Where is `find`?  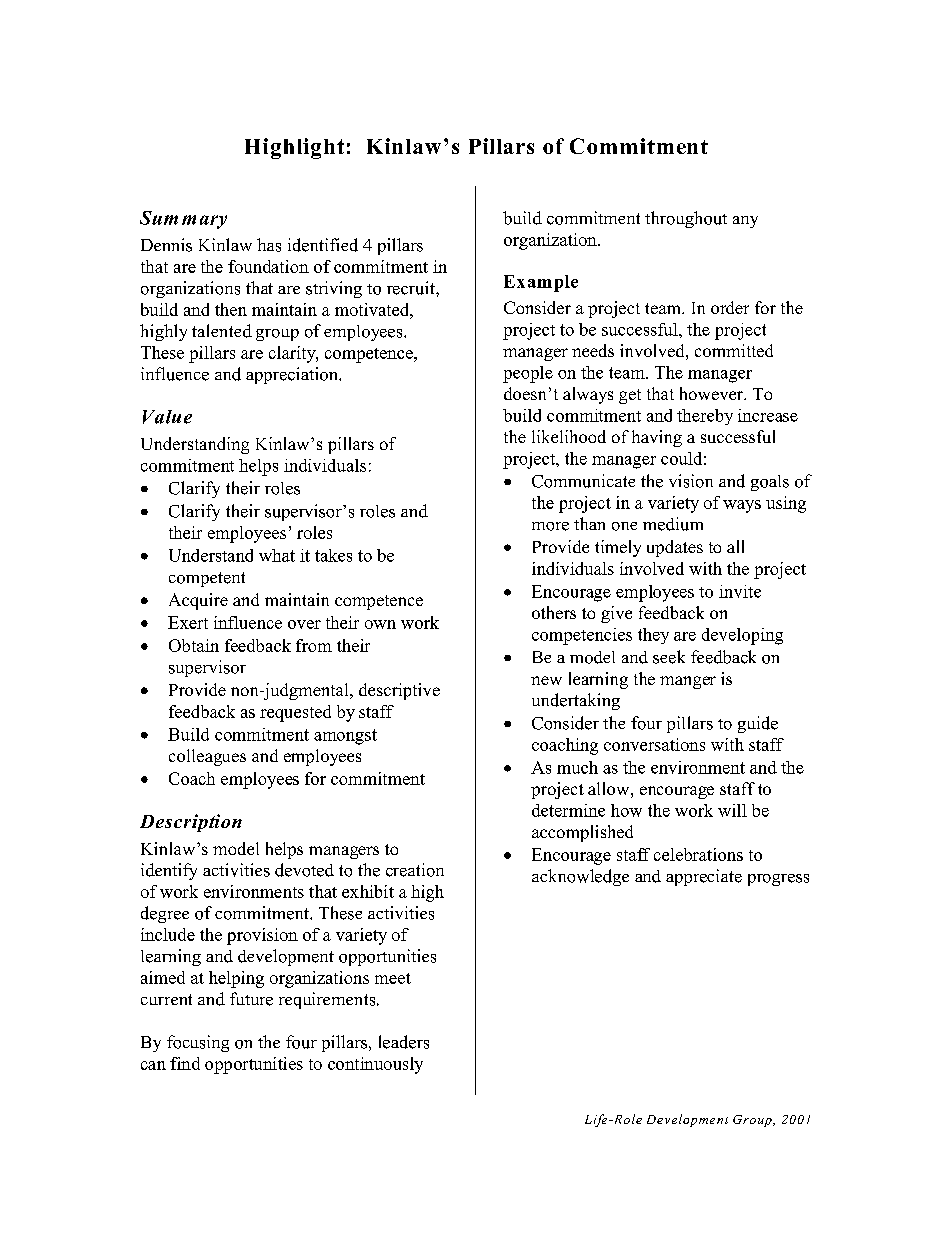
find is located at coordinates (185, 1063).
